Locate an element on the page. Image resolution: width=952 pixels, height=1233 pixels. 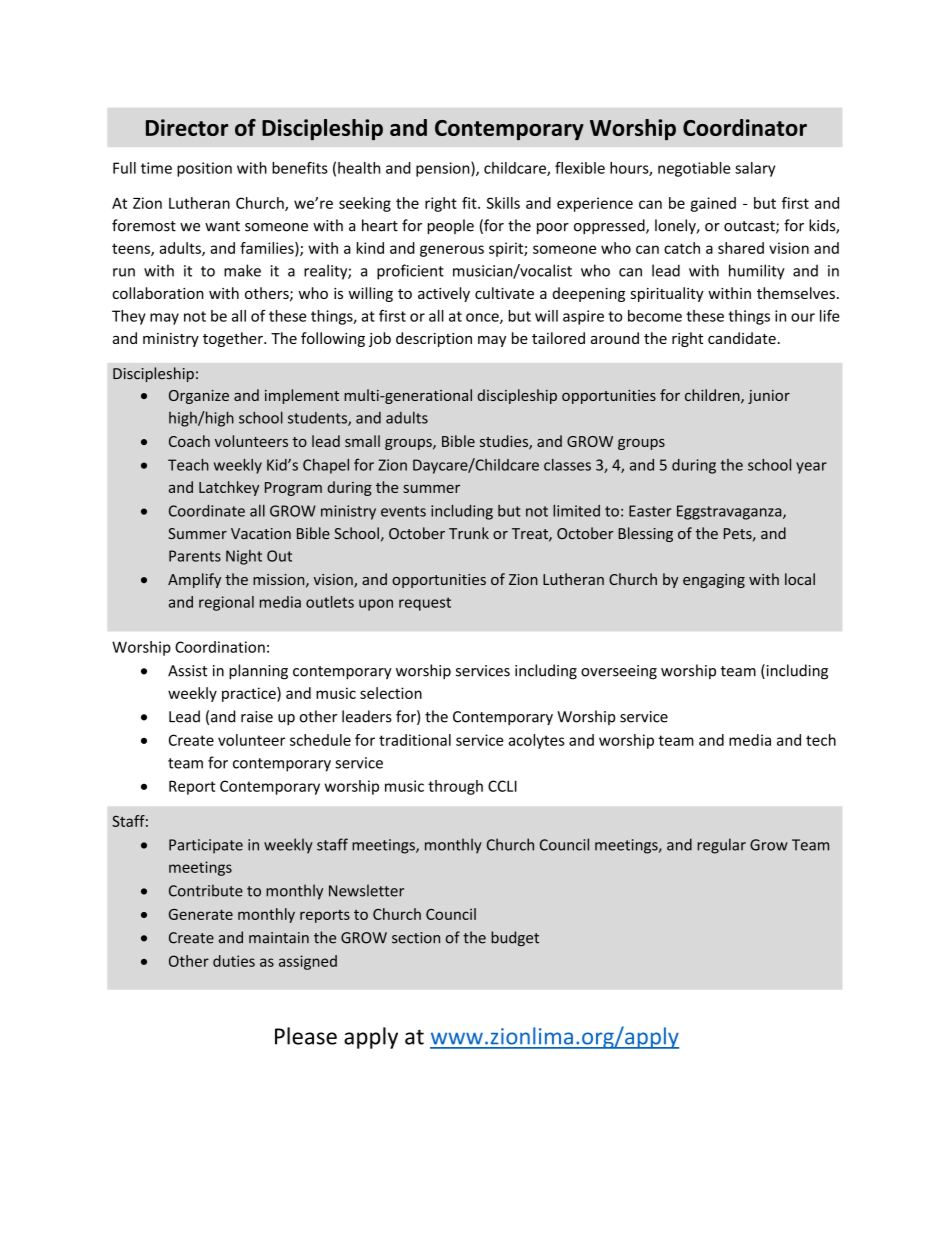
classes is located at coordinates (567, 465).
